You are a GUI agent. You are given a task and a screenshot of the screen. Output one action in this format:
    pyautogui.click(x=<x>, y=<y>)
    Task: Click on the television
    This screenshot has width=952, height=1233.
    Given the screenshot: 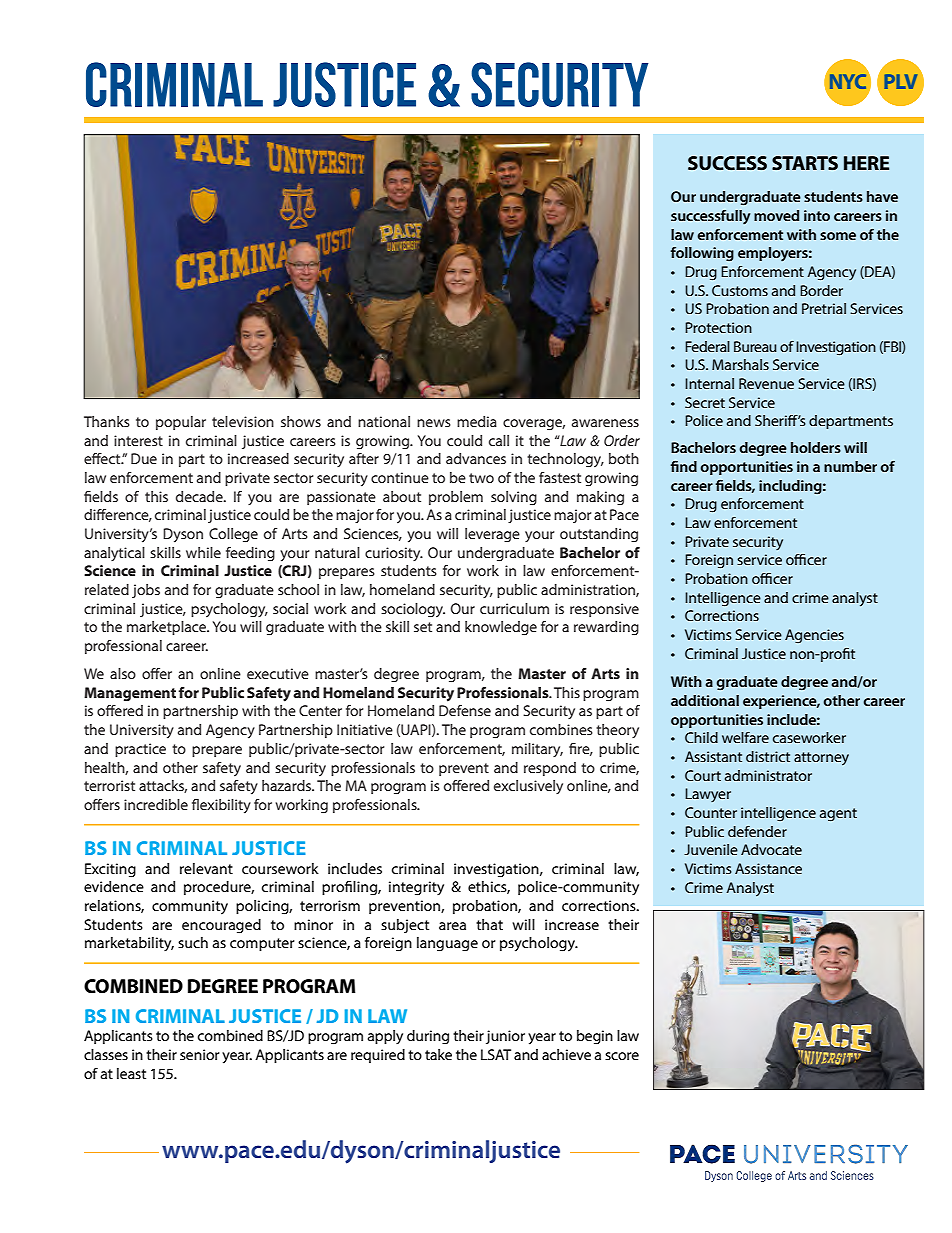 What is the action you would take?
    pyautogui.click(x=243, y=421)
